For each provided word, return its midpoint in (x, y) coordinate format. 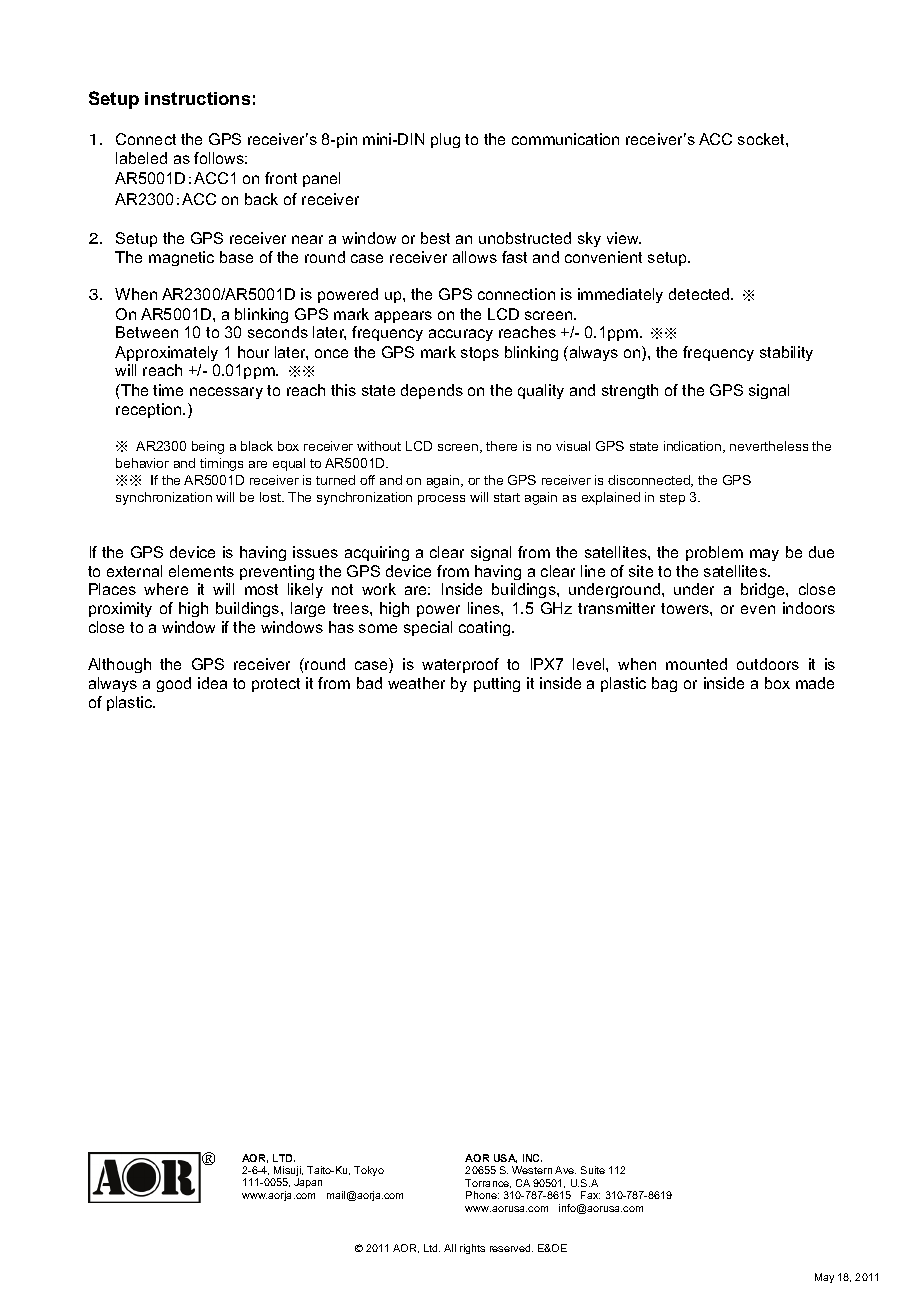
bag (664, 684)
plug (445, 140)
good (174, 684)
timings (221, 464)
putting (497, 684)
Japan (308, 1183)
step (672, 499)
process (441, 500)
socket (762, 139)
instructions (197, 98)
